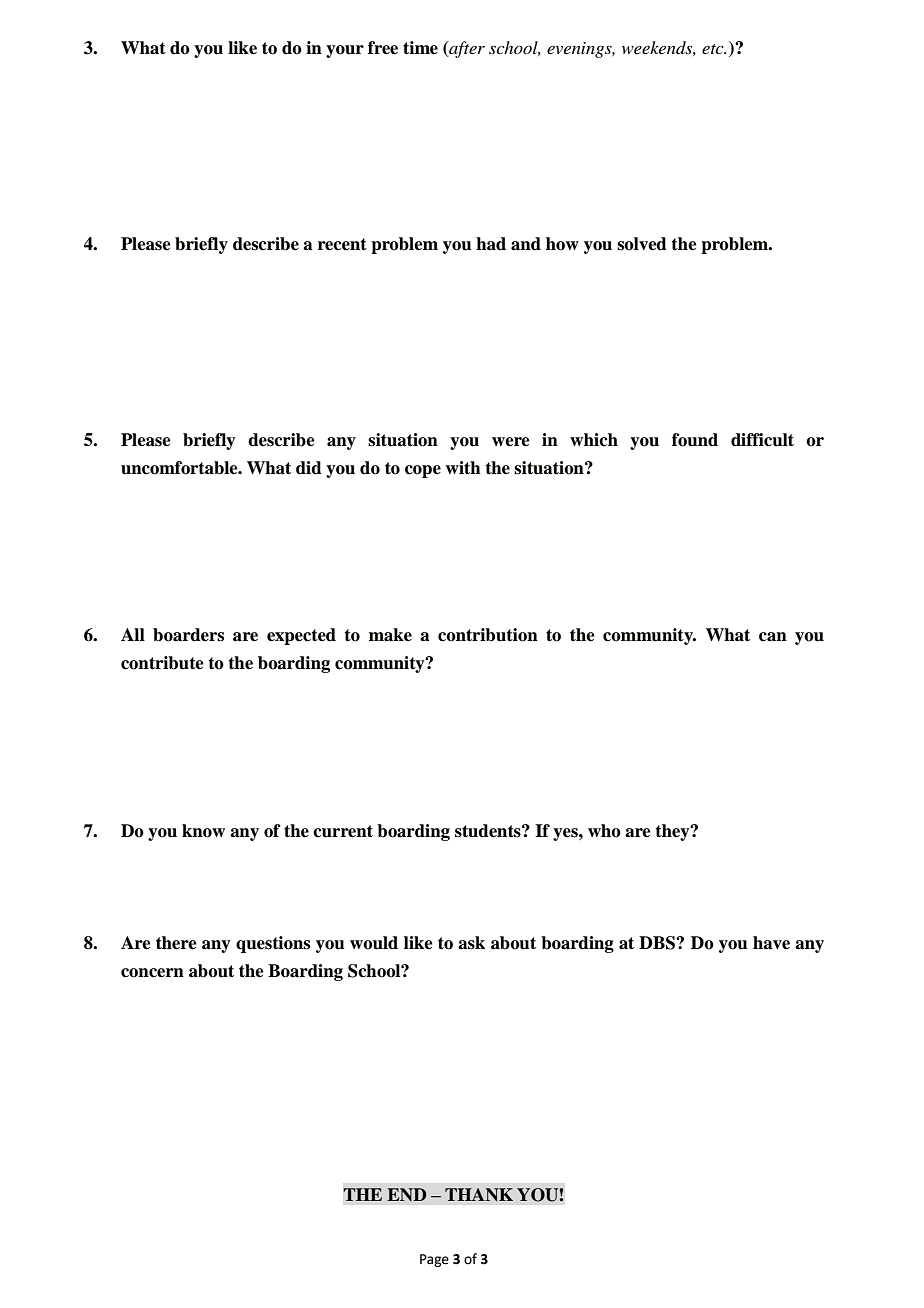 The width and height of the document is (924, 1308). I want to click on contribution, so click(488, 635).
